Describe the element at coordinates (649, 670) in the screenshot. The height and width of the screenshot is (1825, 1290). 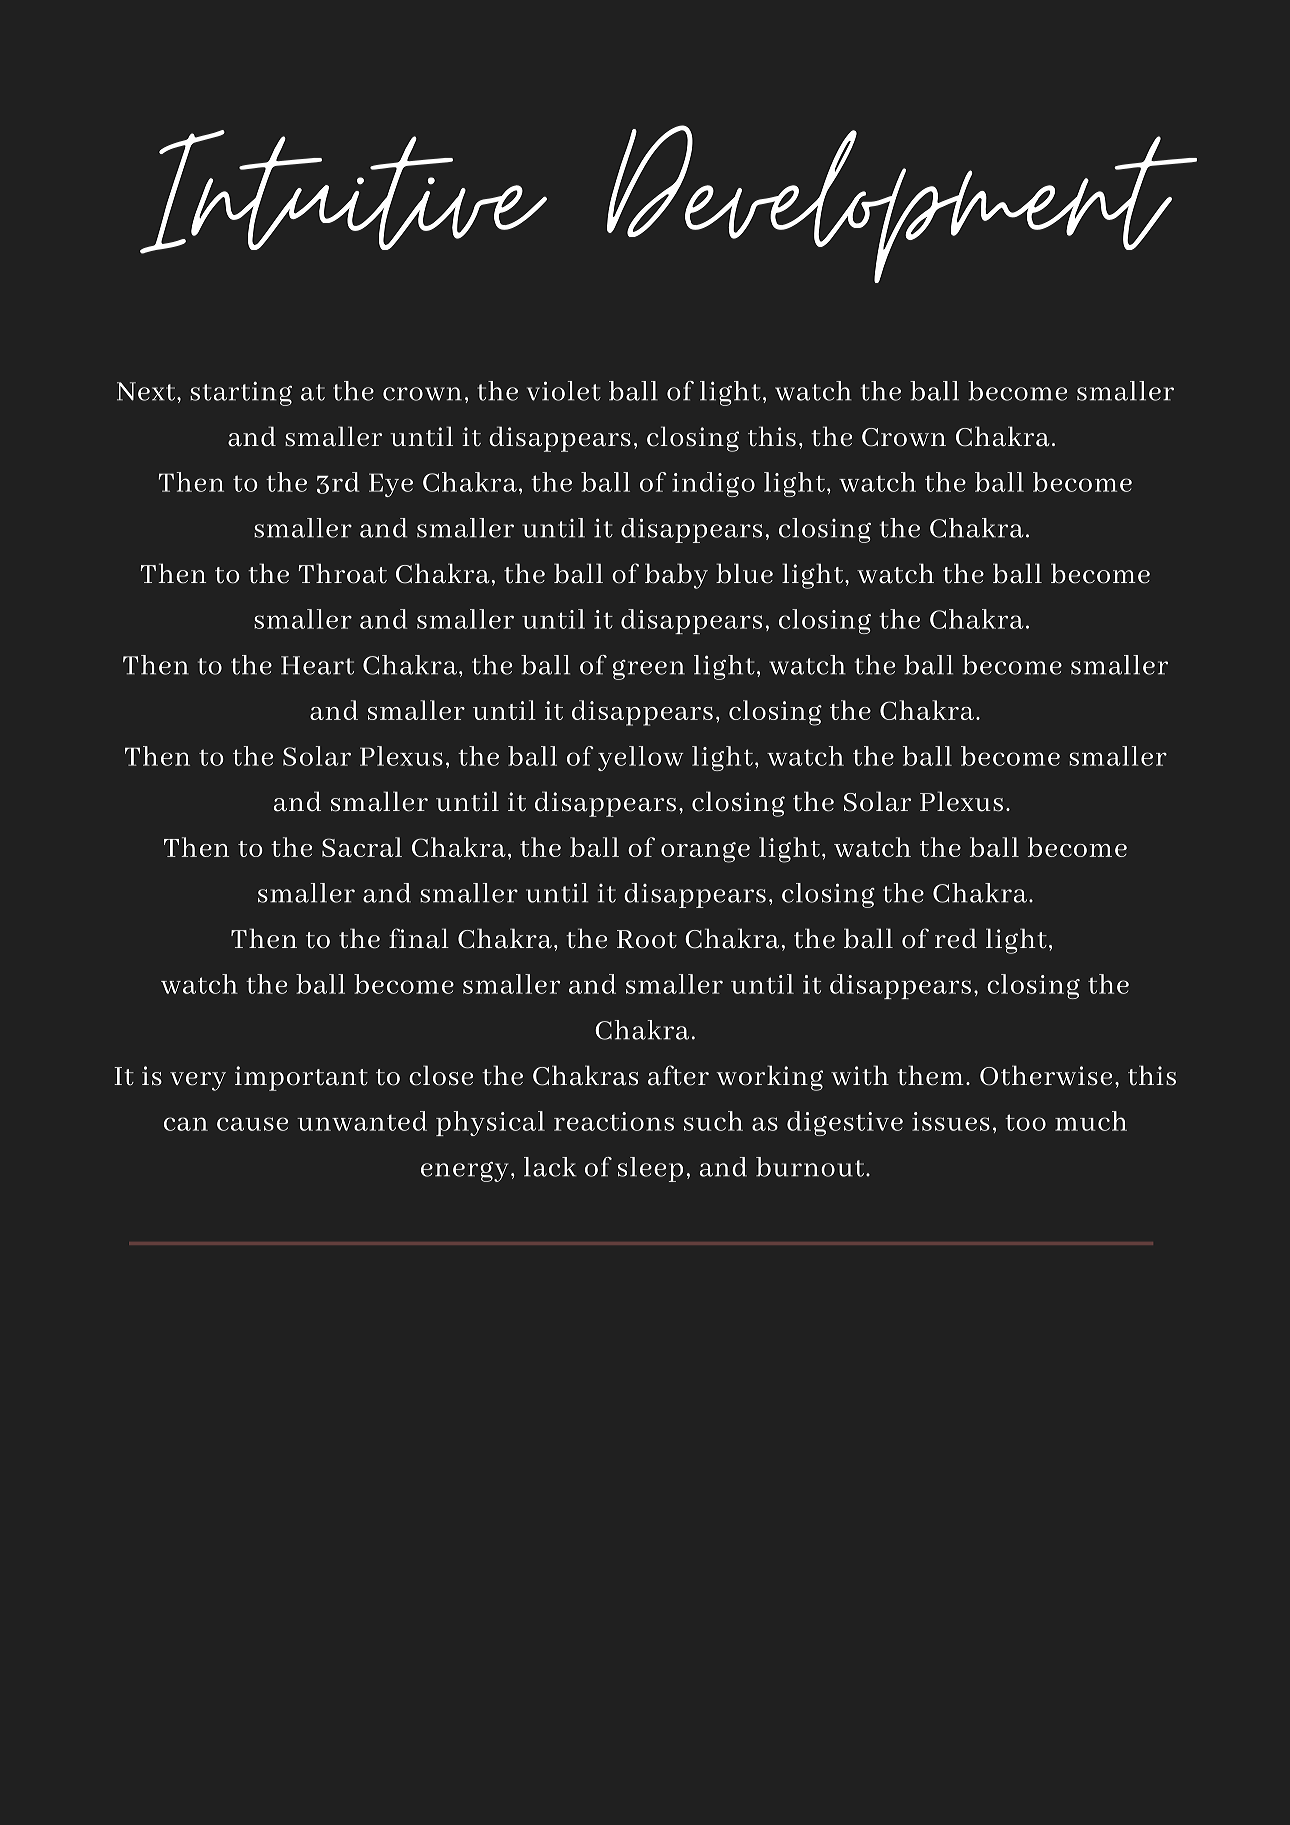
I see `green` at that location.
